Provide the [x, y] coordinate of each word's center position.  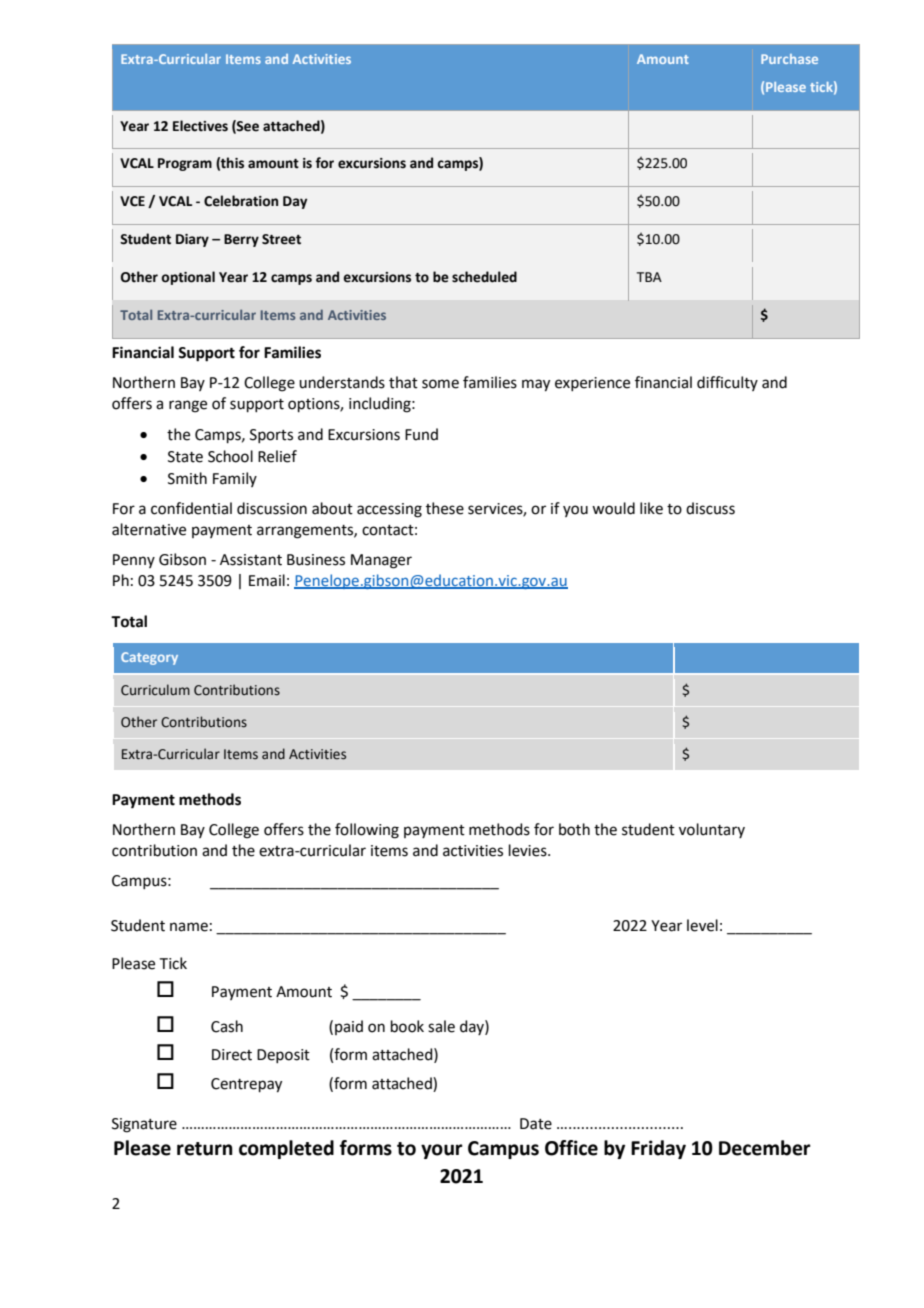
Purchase [789, 59]
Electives [200, 126]
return [205, 1149]
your [442, 1151]
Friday [658, 1149]
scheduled [484, 277]
